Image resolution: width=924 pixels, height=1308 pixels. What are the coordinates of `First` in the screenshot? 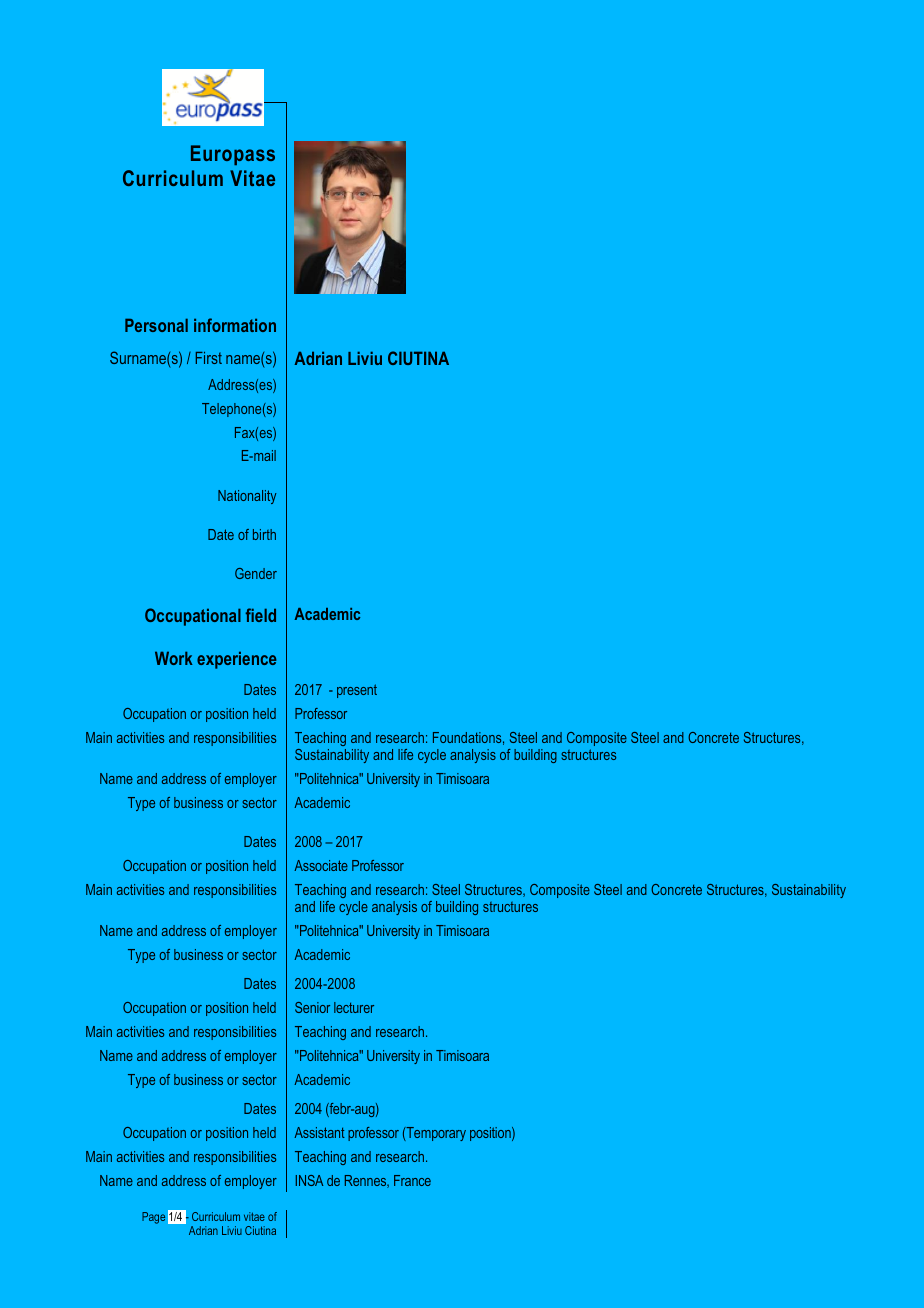 It's located at (209, 358).
